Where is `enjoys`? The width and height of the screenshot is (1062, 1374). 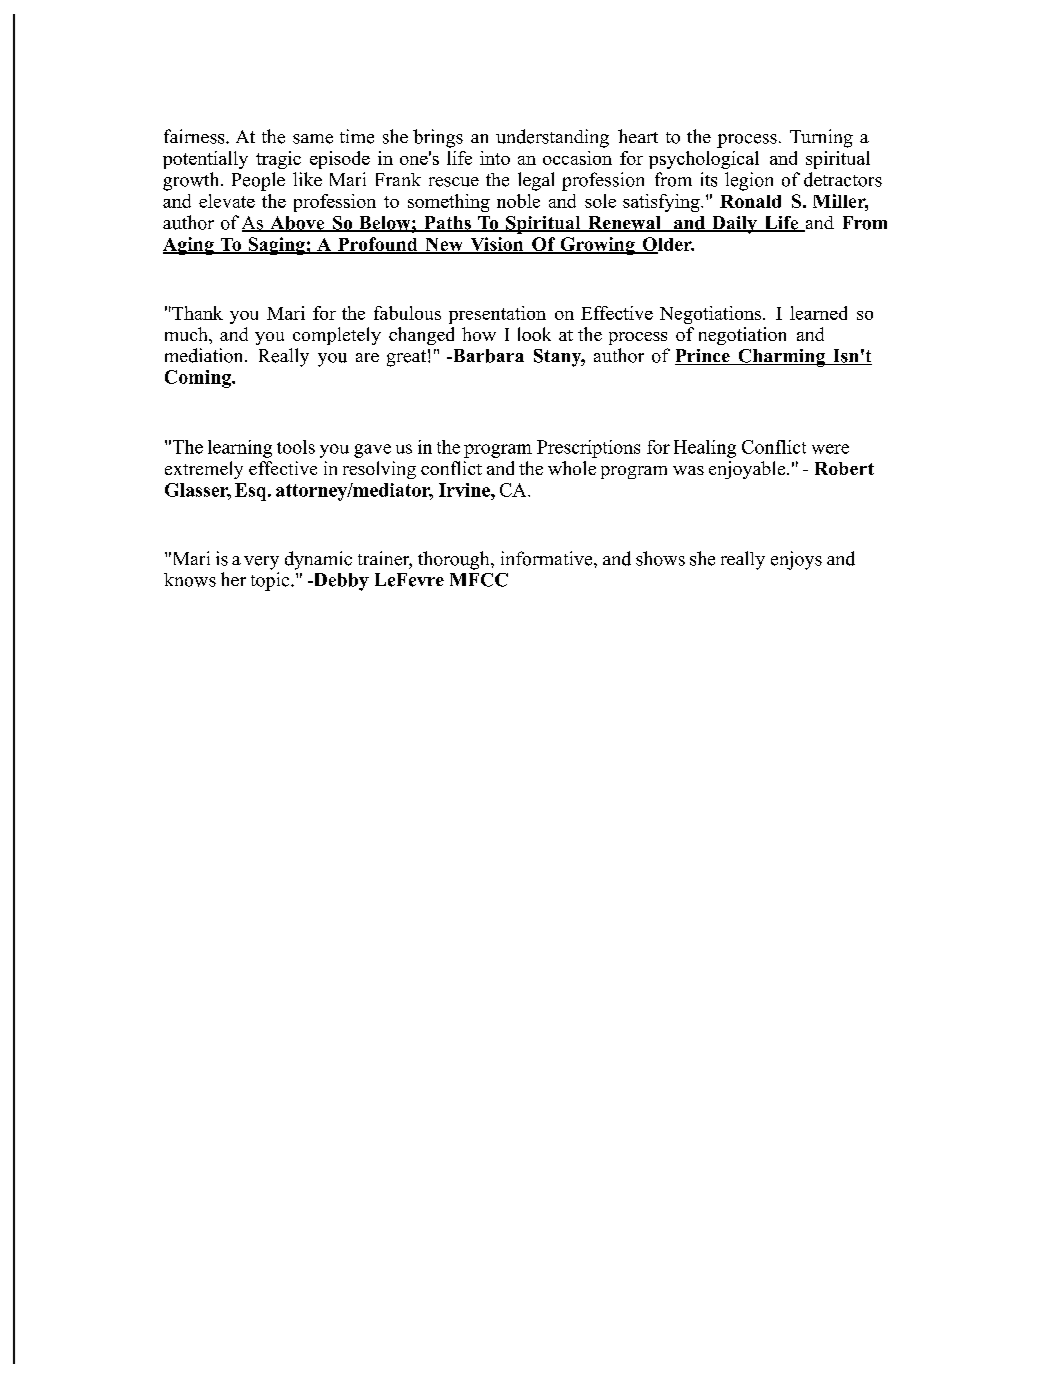
enjoys is located at coordinates (796, 560).
